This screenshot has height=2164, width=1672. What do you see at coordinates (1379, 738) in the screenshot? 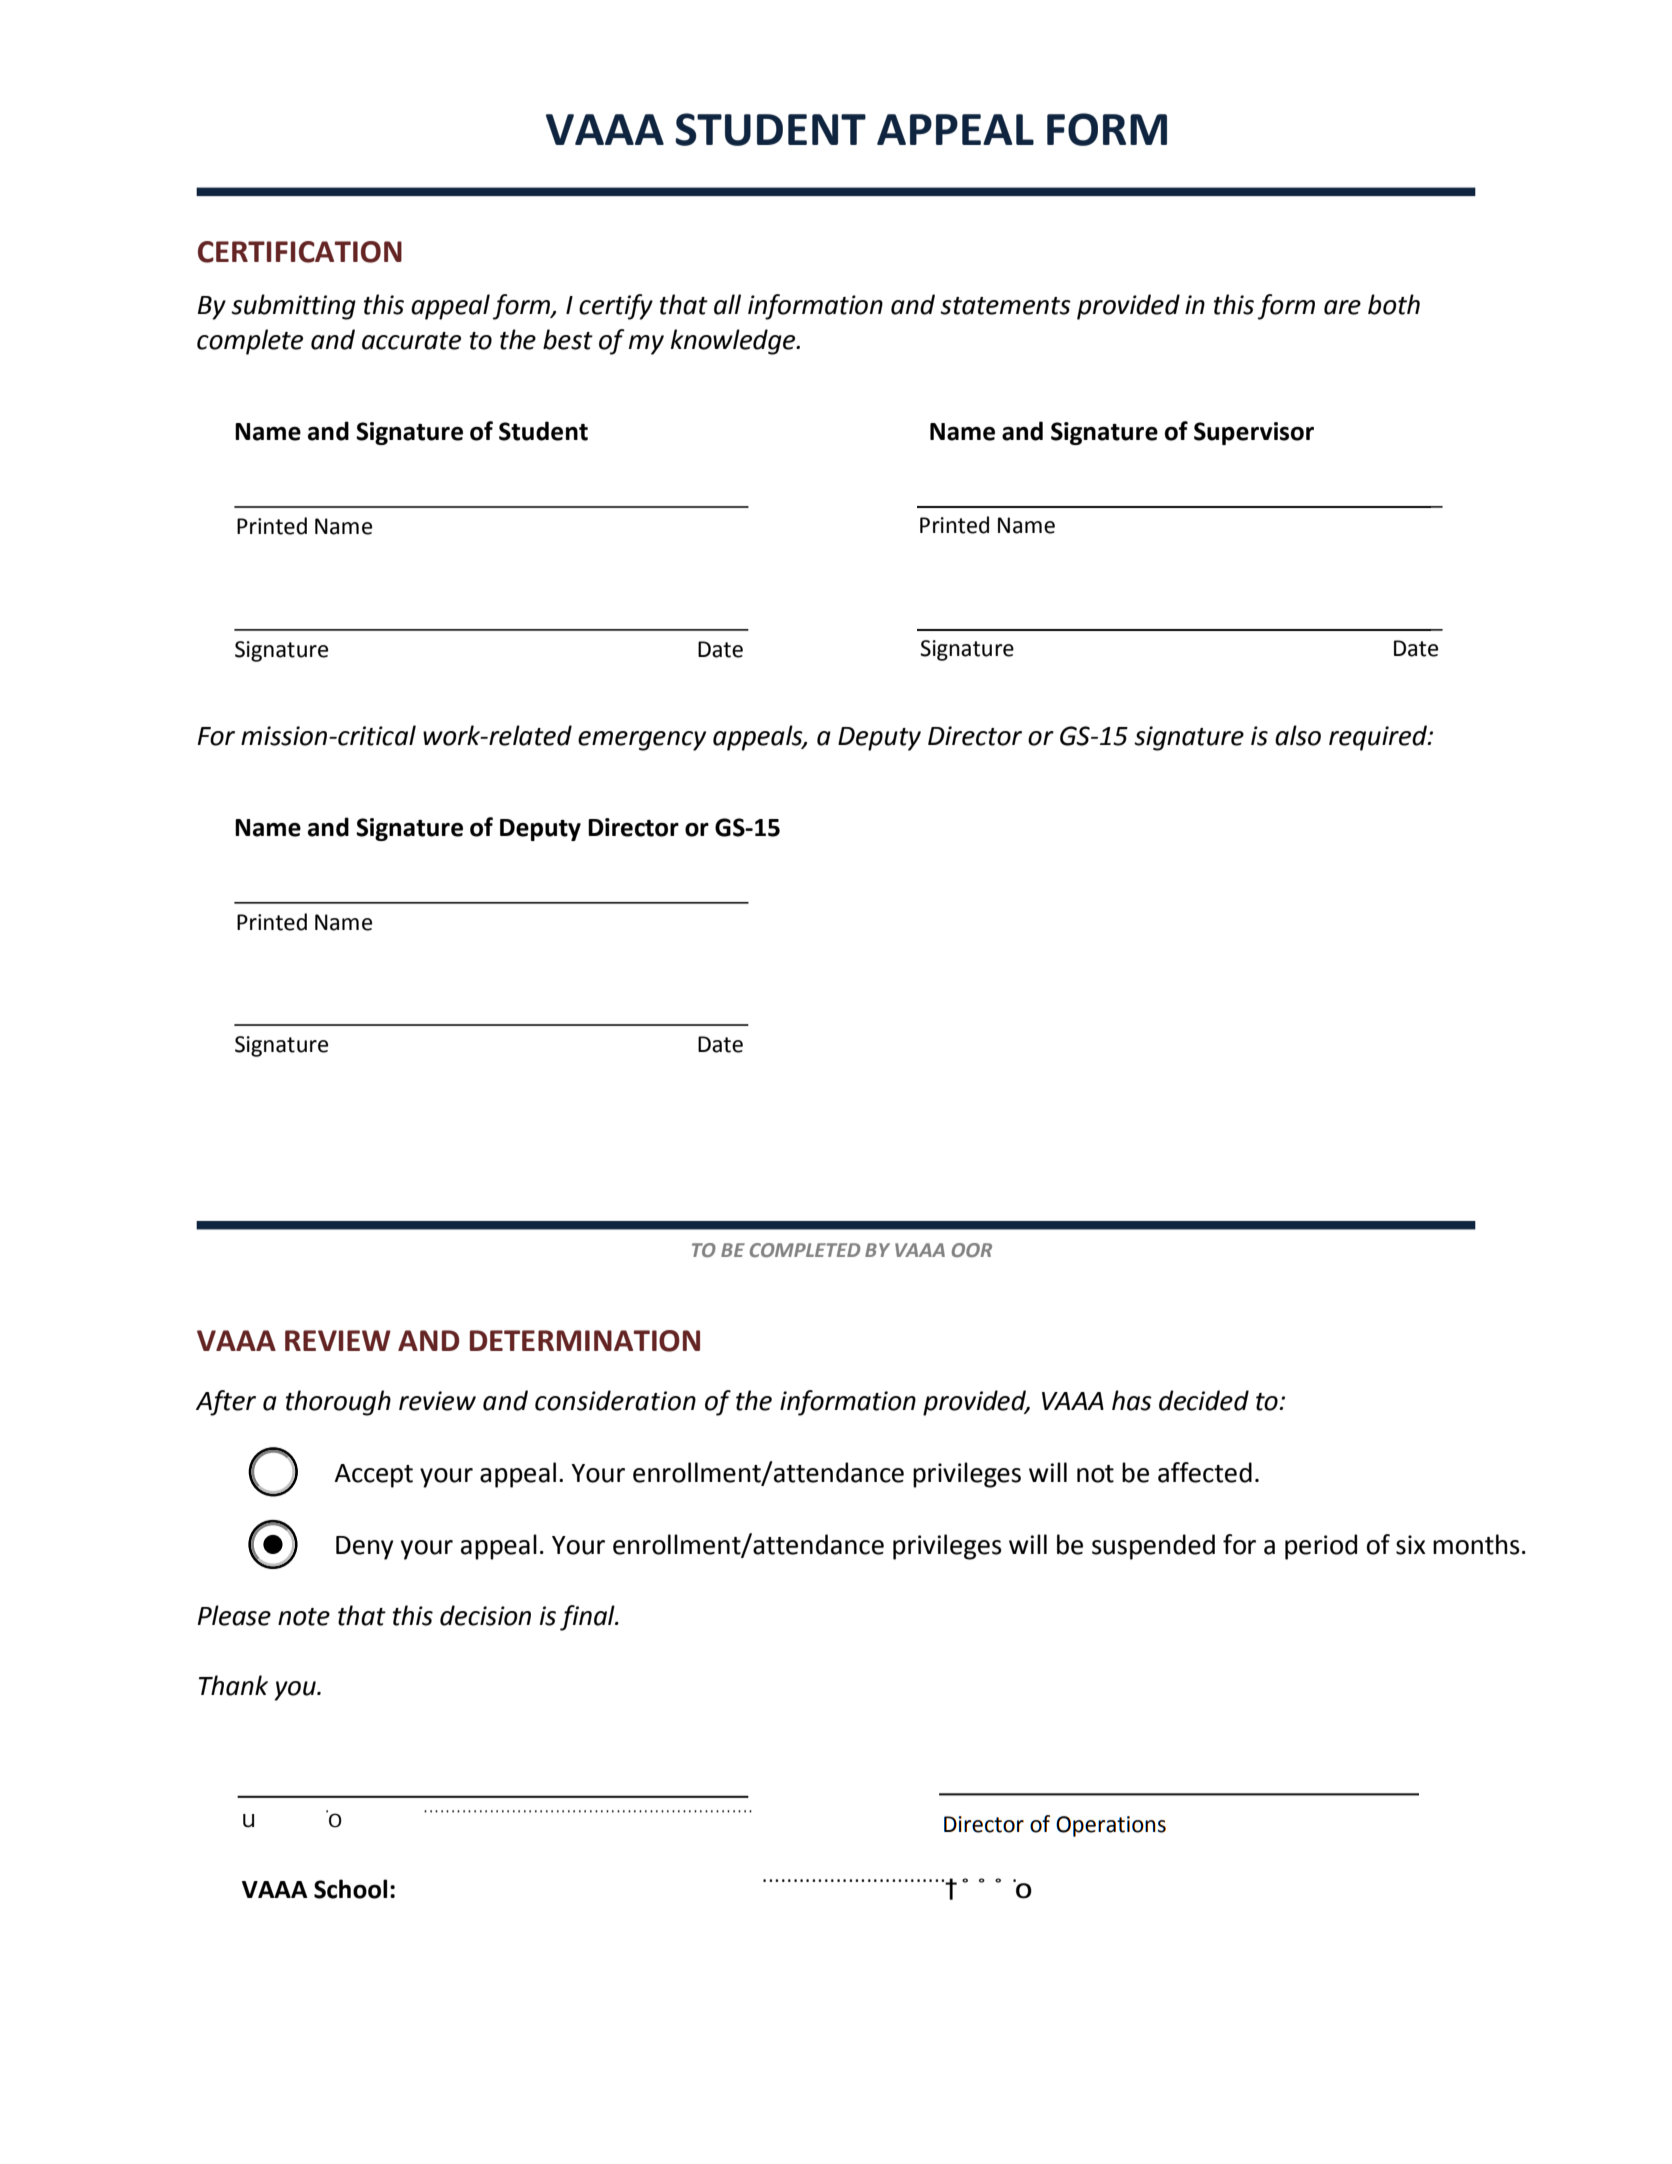
I see `required` at bounding box center [1379, 738].
